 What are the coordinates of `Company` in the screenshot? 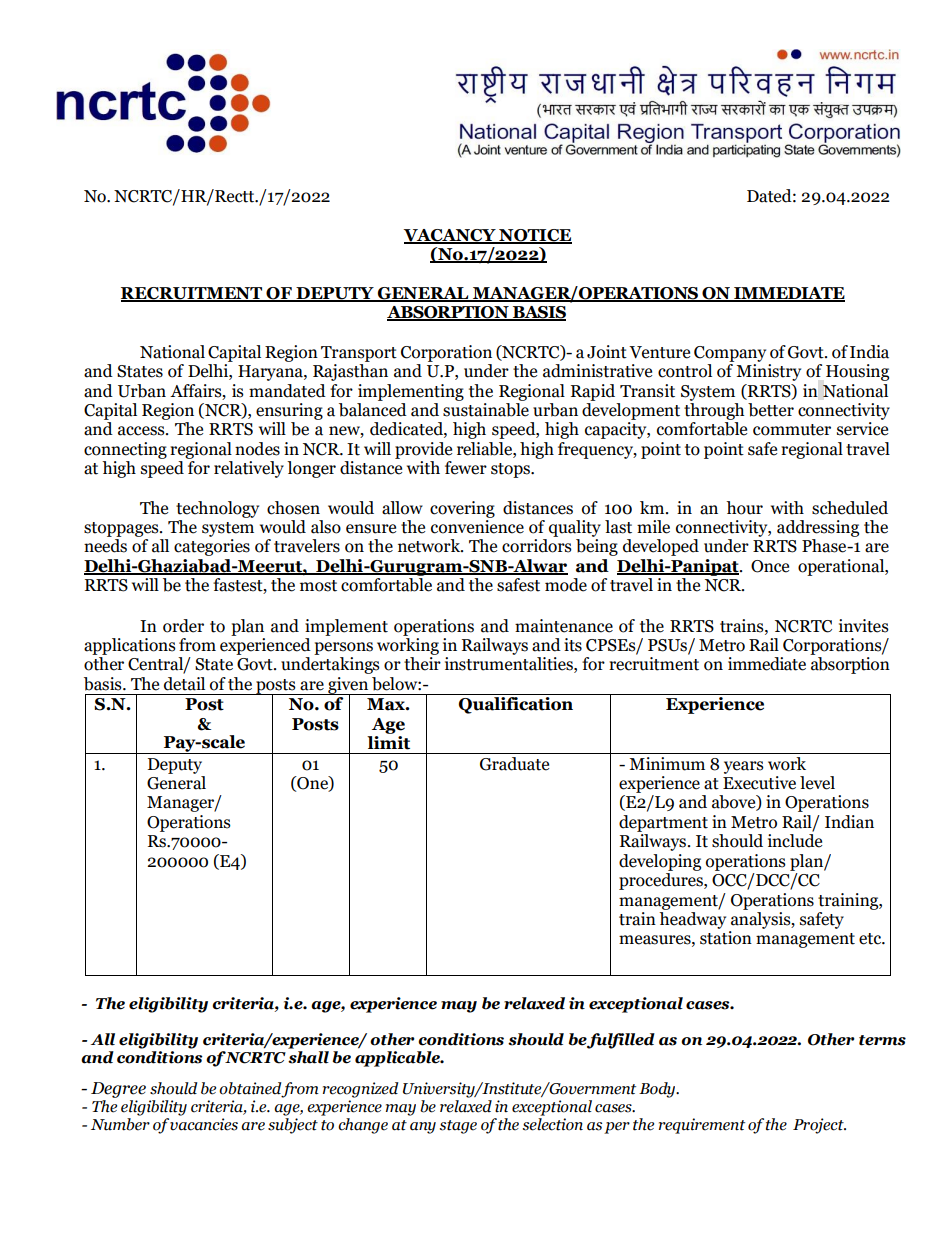 It's located at (730, 354).
